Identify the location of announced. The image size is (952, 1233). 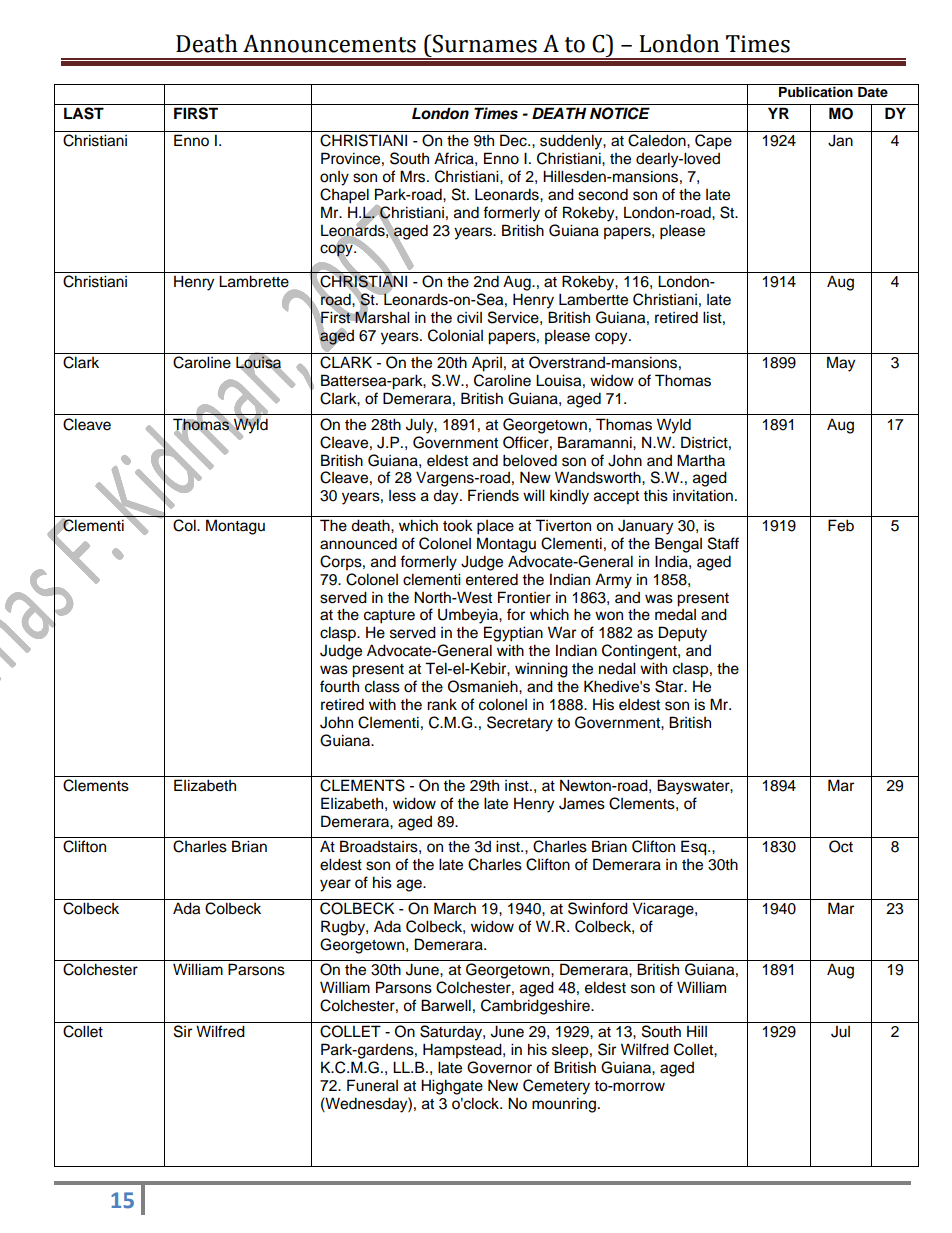
(358, 543).
